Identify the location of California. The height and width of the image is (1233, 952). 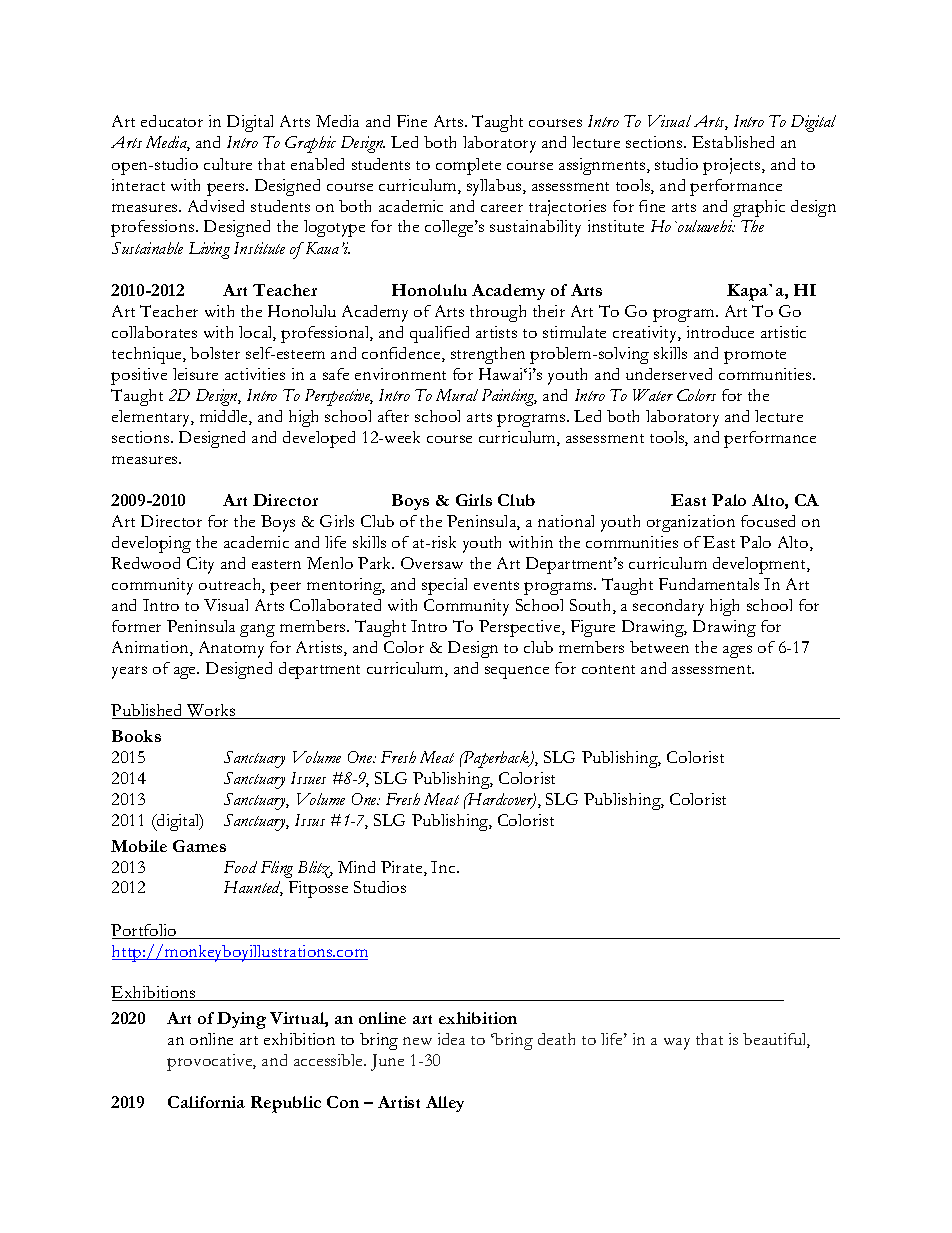
(206, 1102).
